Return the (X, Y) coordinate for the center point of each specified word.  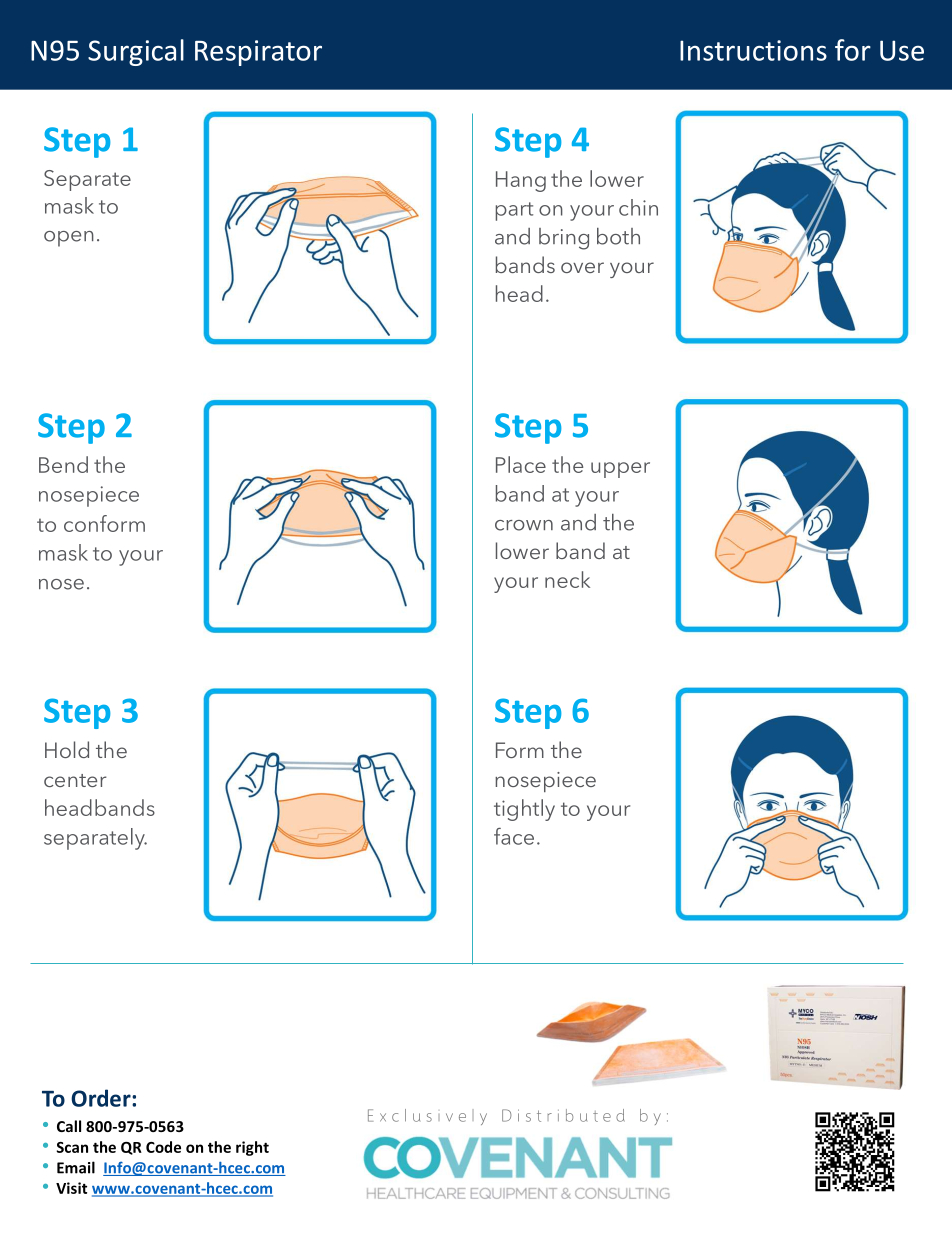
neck (567, 579)
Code (163, 1147)
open (69, 239)
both (618, 236)
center (75, 780)
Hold (67, 749)
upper (620, 470)
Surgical (136, 52)
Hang (521, 181)
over (582, 267)
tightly (524, 810)
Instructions (753, 50)
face (514, 836)
